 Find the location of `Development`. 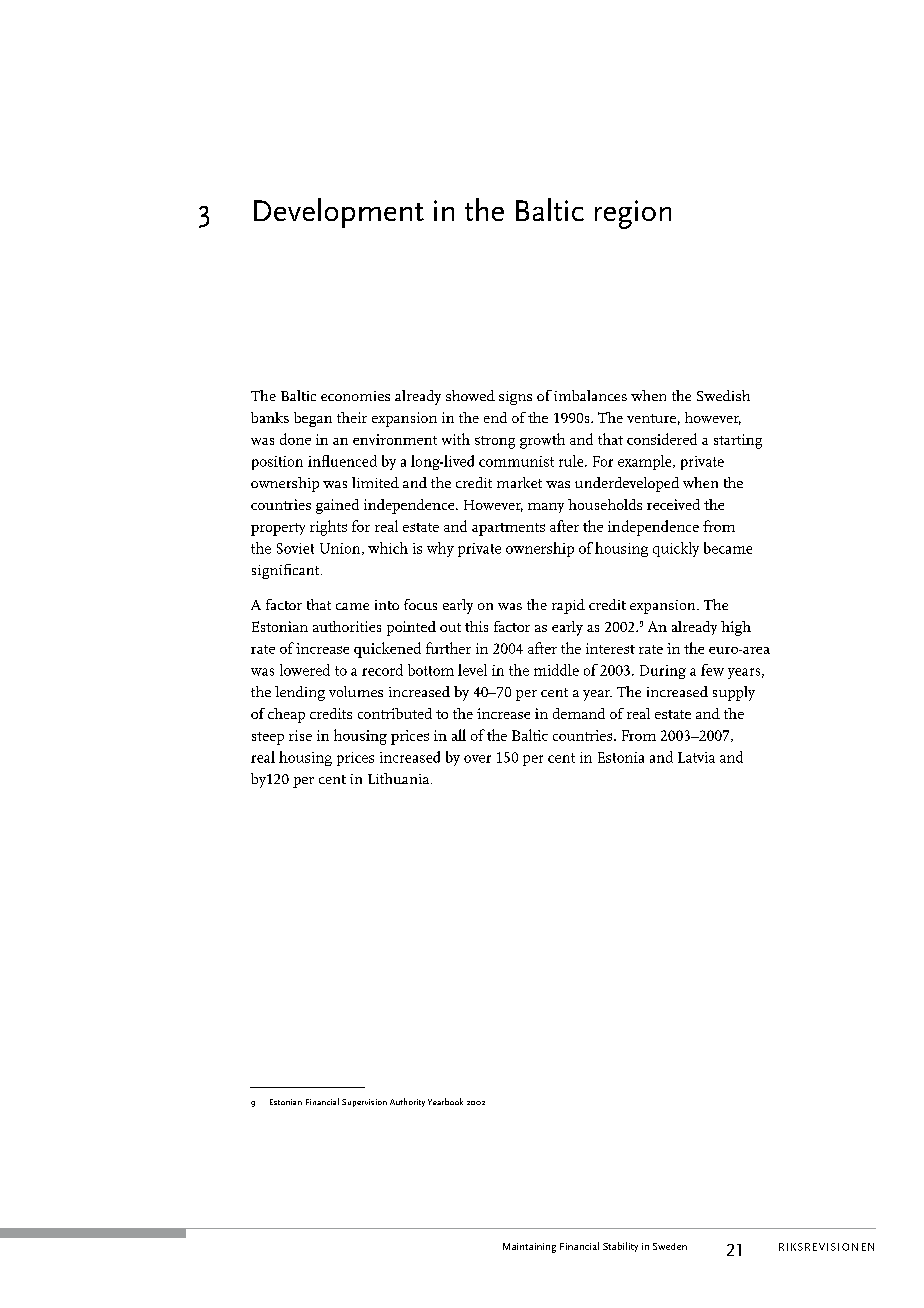

Development is located at coordinates (339, 213).
